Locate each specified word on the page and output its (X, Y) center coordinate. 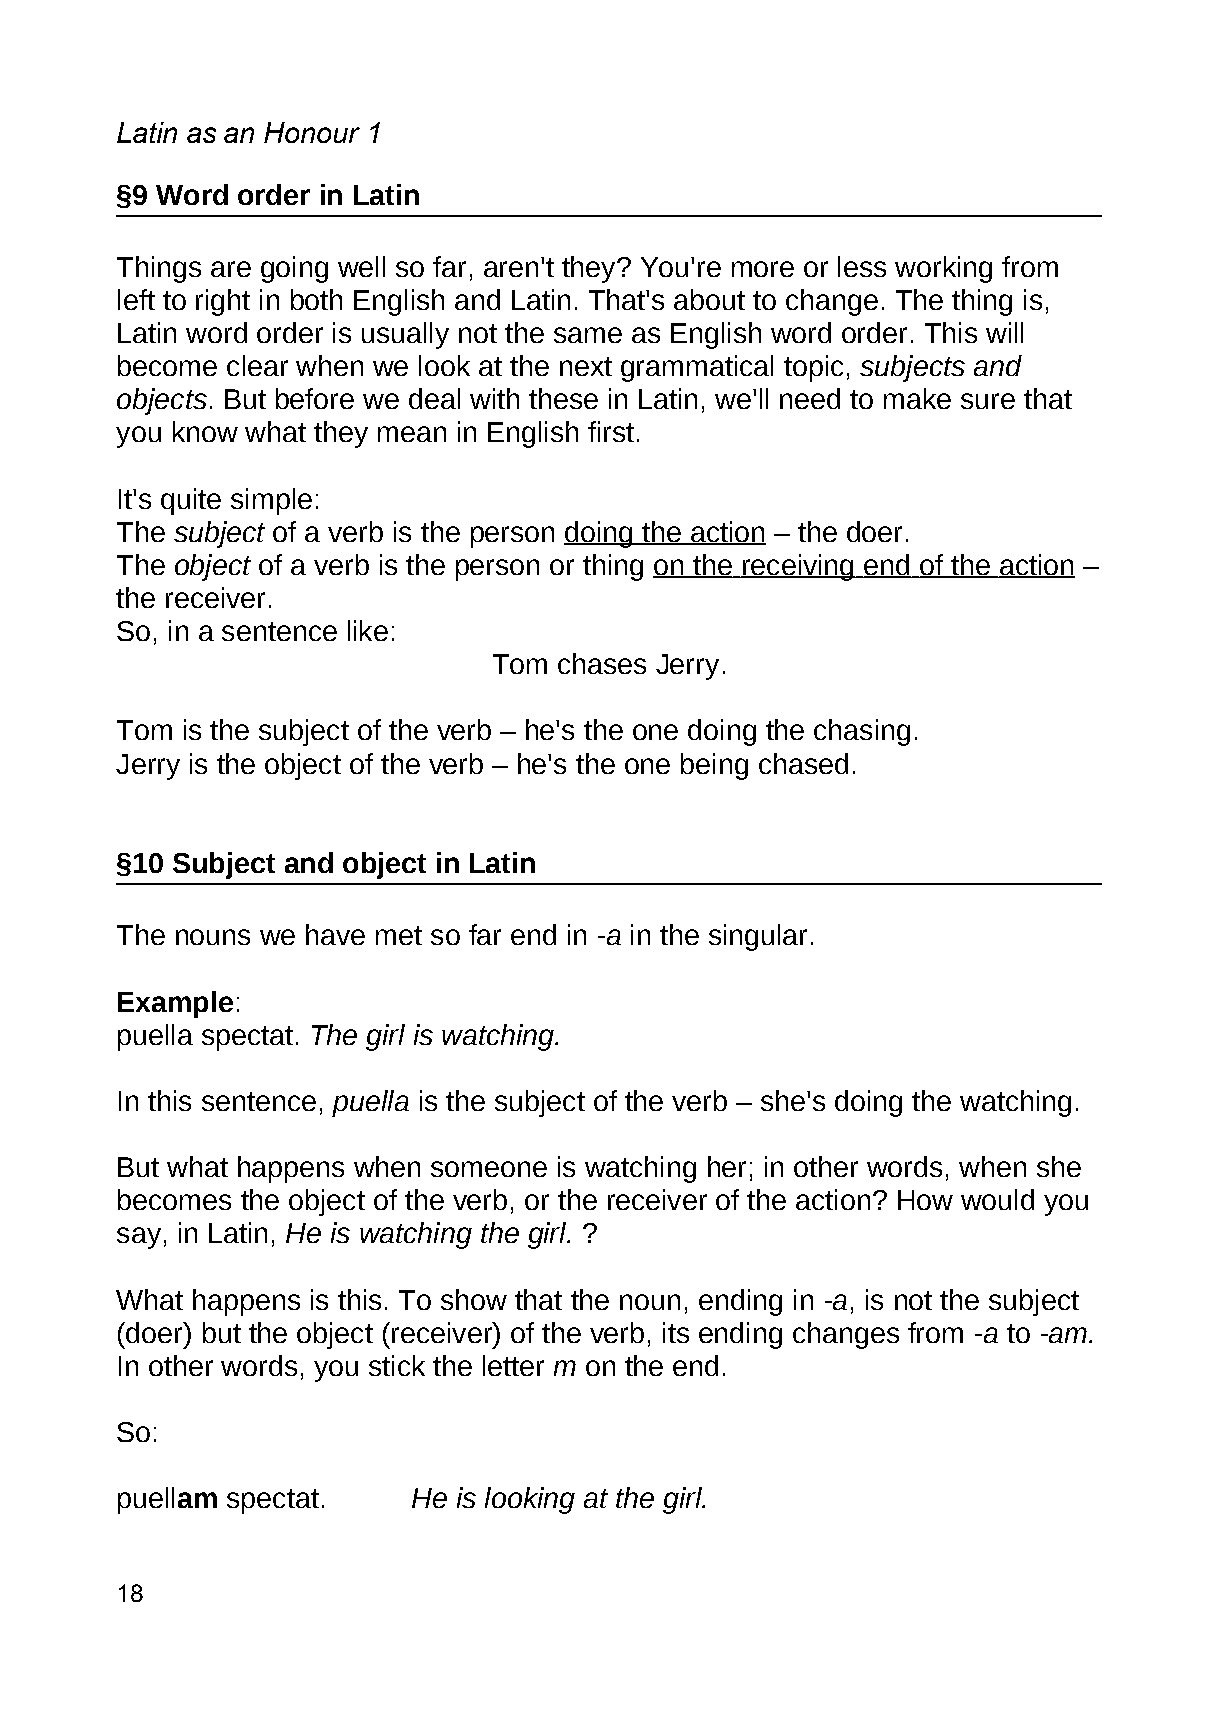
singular (758, 937)
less (862, 266)
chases (602, 663)
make (917, 398)
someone (489, 1169)
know (205, 431)
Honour (312, 132)
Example (175, 1004)
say (139, 1238)
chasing (862, 732)
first (611, 431)
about (709, 299)
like (368, 630)
